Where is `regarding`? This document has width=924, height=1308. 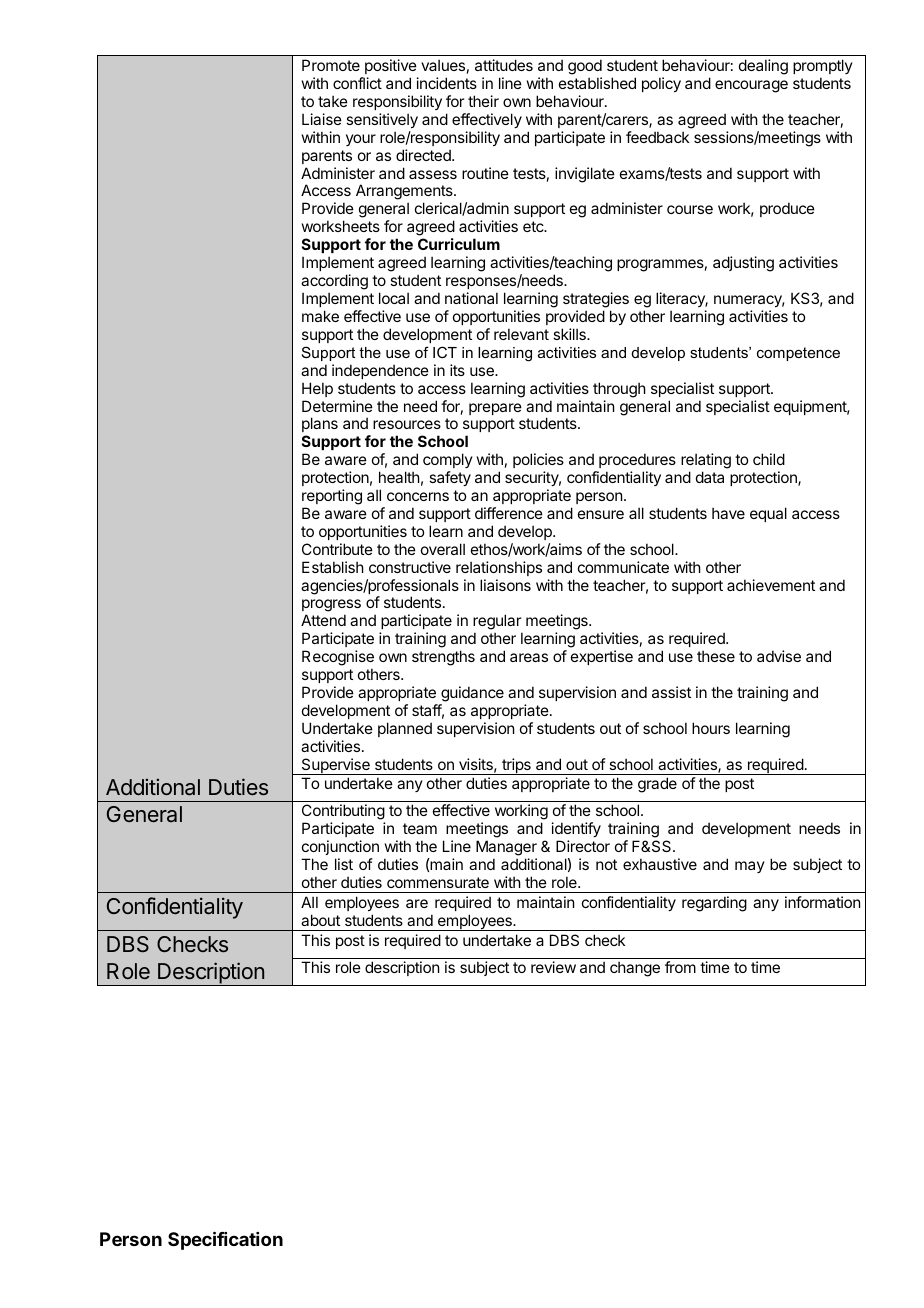
regarding is located at coordinates (714, 904).
